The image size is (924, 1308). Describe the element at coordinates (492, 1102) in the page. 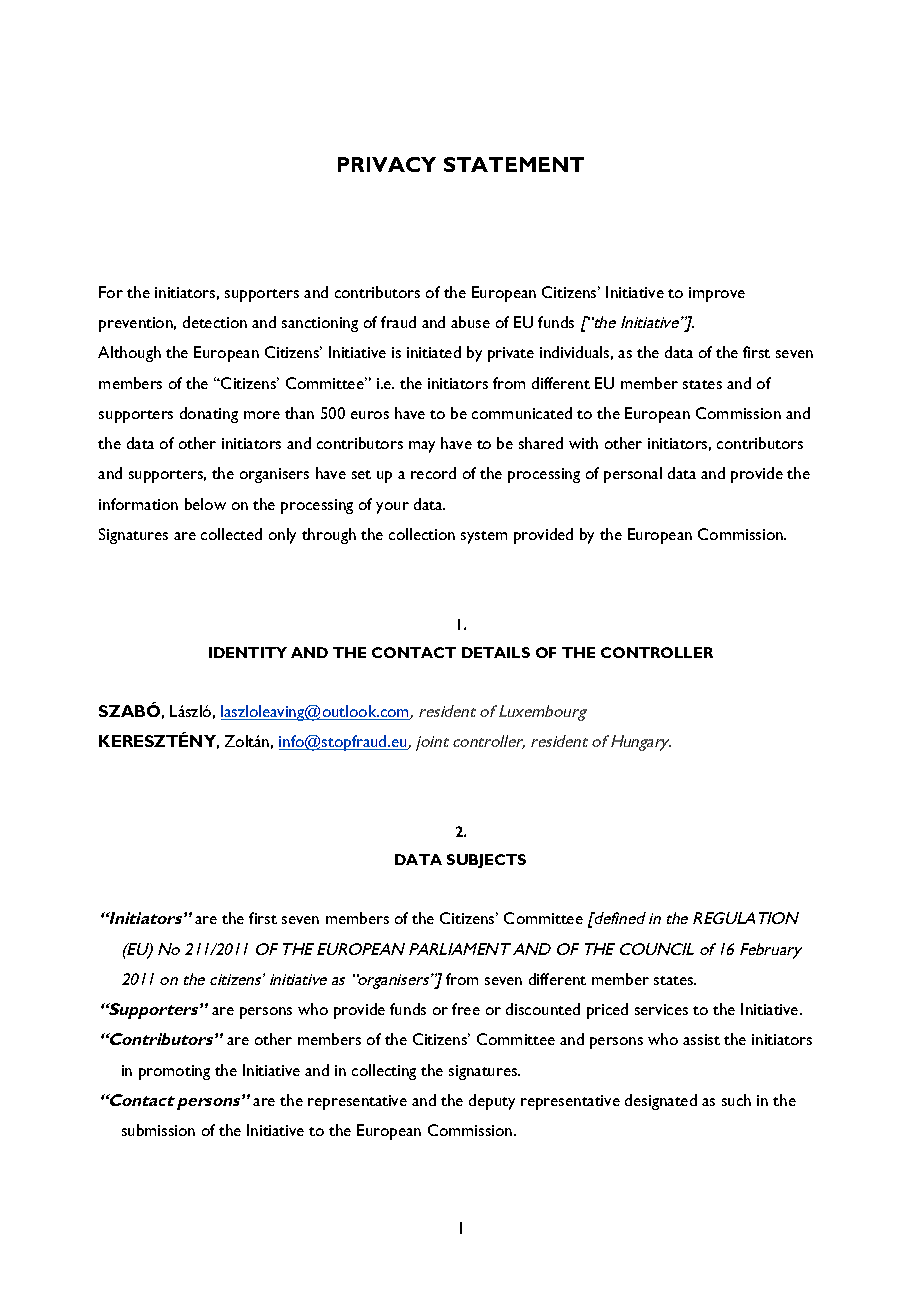

I see `deputy` at that location.
